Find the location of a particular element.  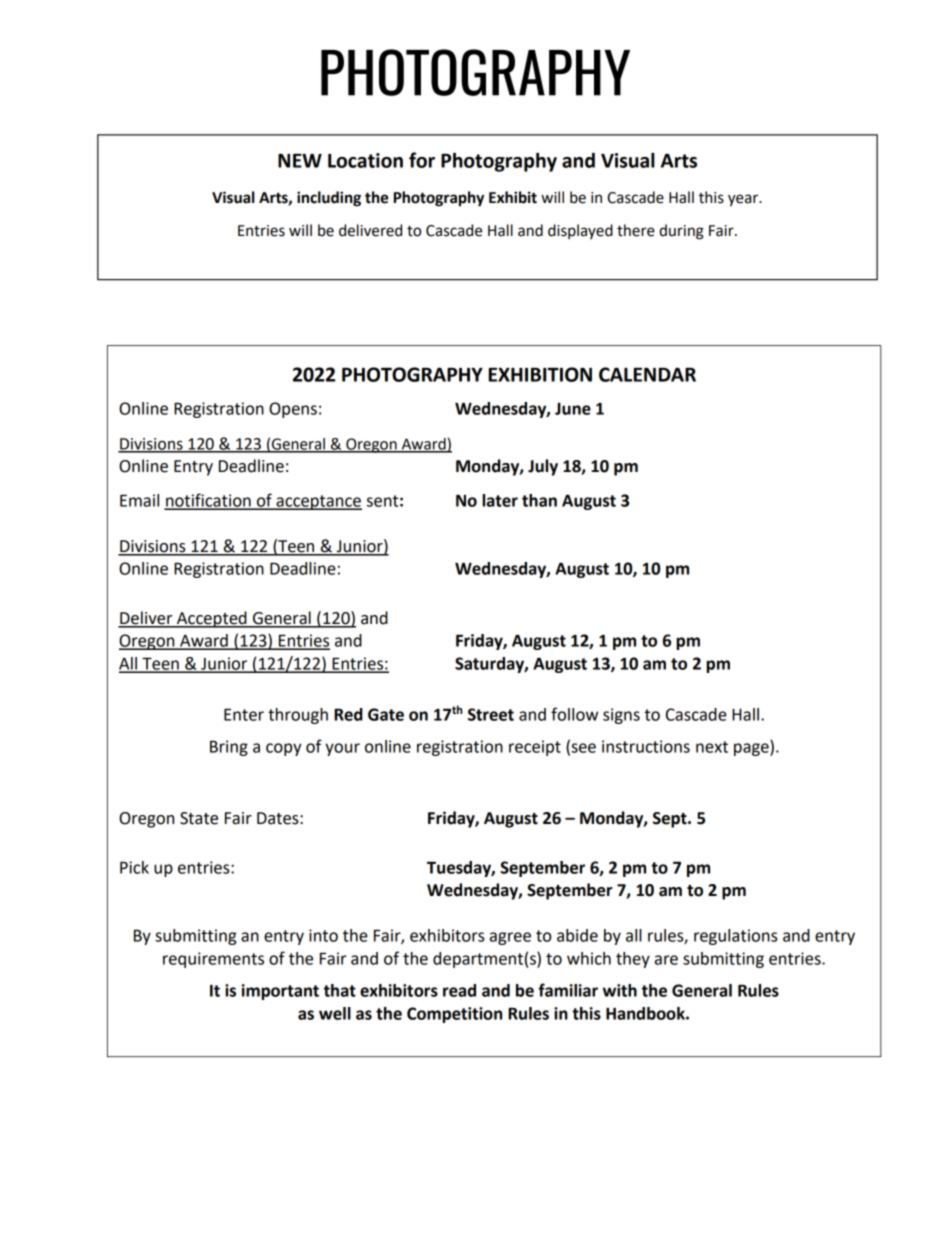

read is located at coordinates (459, 990).
